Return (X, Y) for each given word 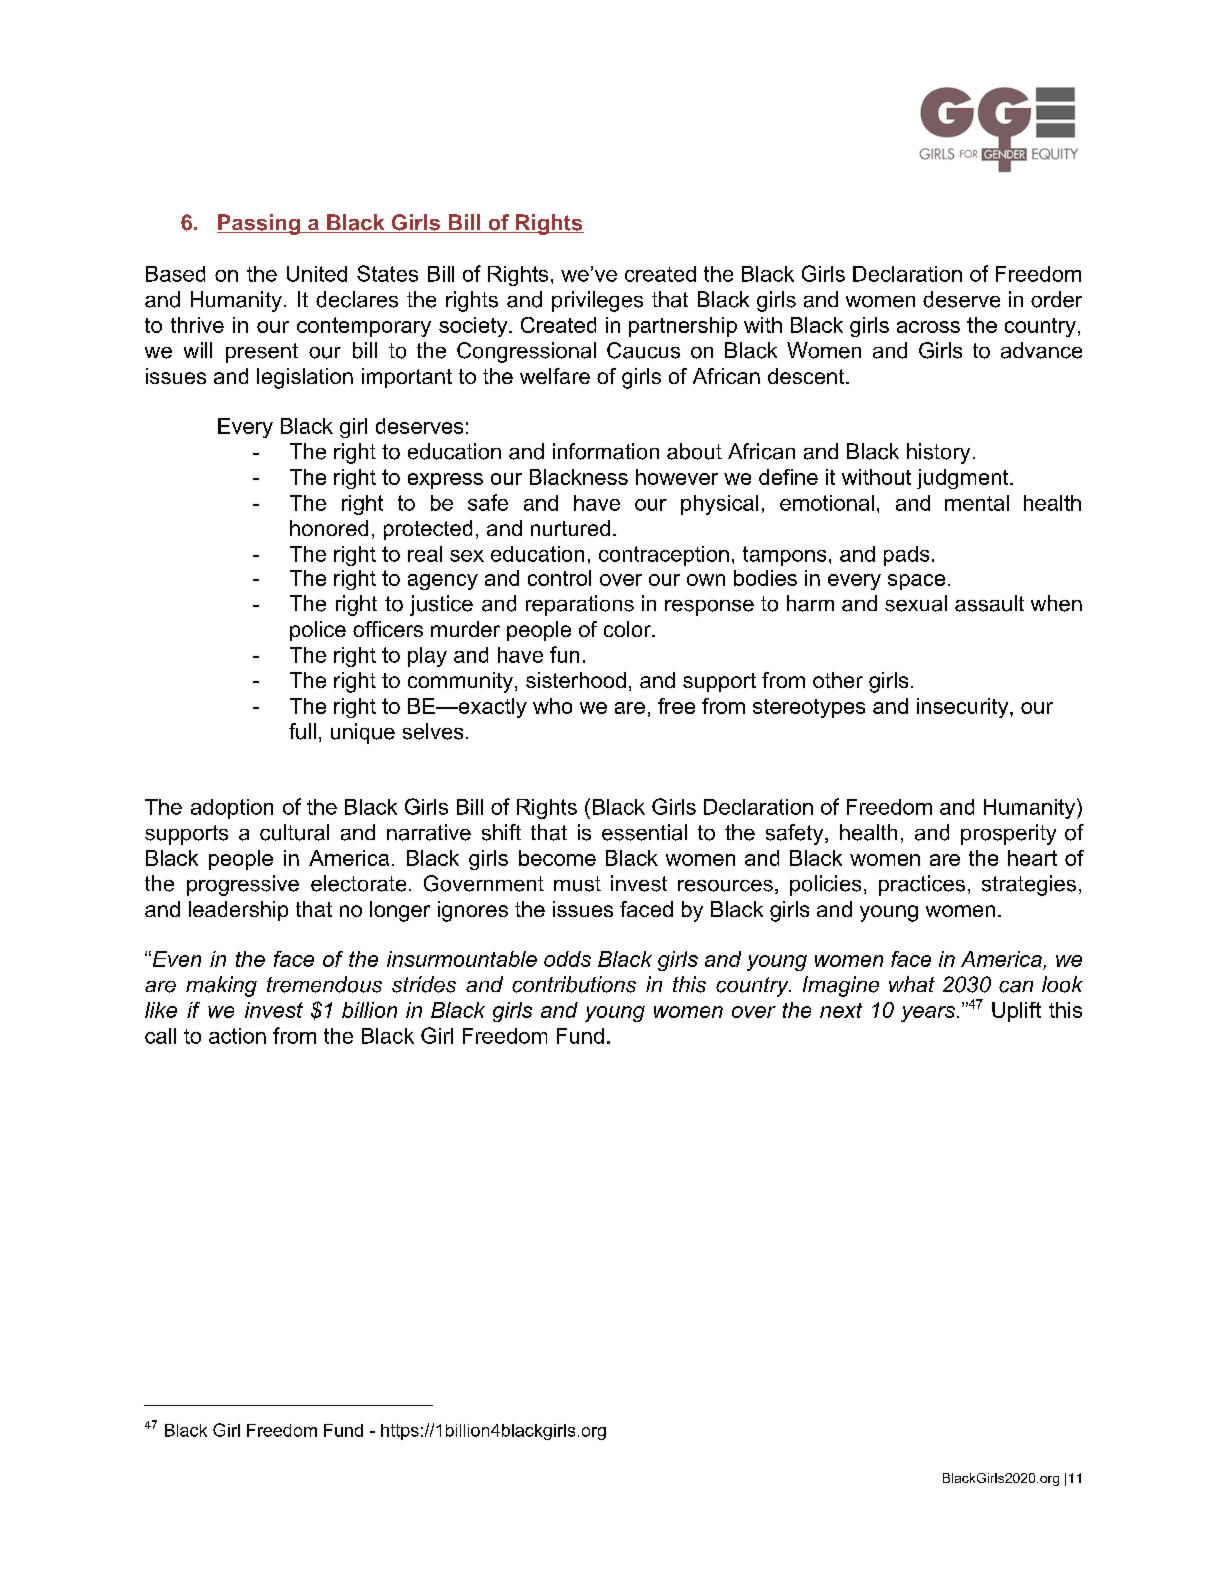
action (237, 1036)
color (628, 629)
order (1056, 299)
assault (989, 603)
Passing (259, 224)
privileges (597, 301)
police (318, 631)
